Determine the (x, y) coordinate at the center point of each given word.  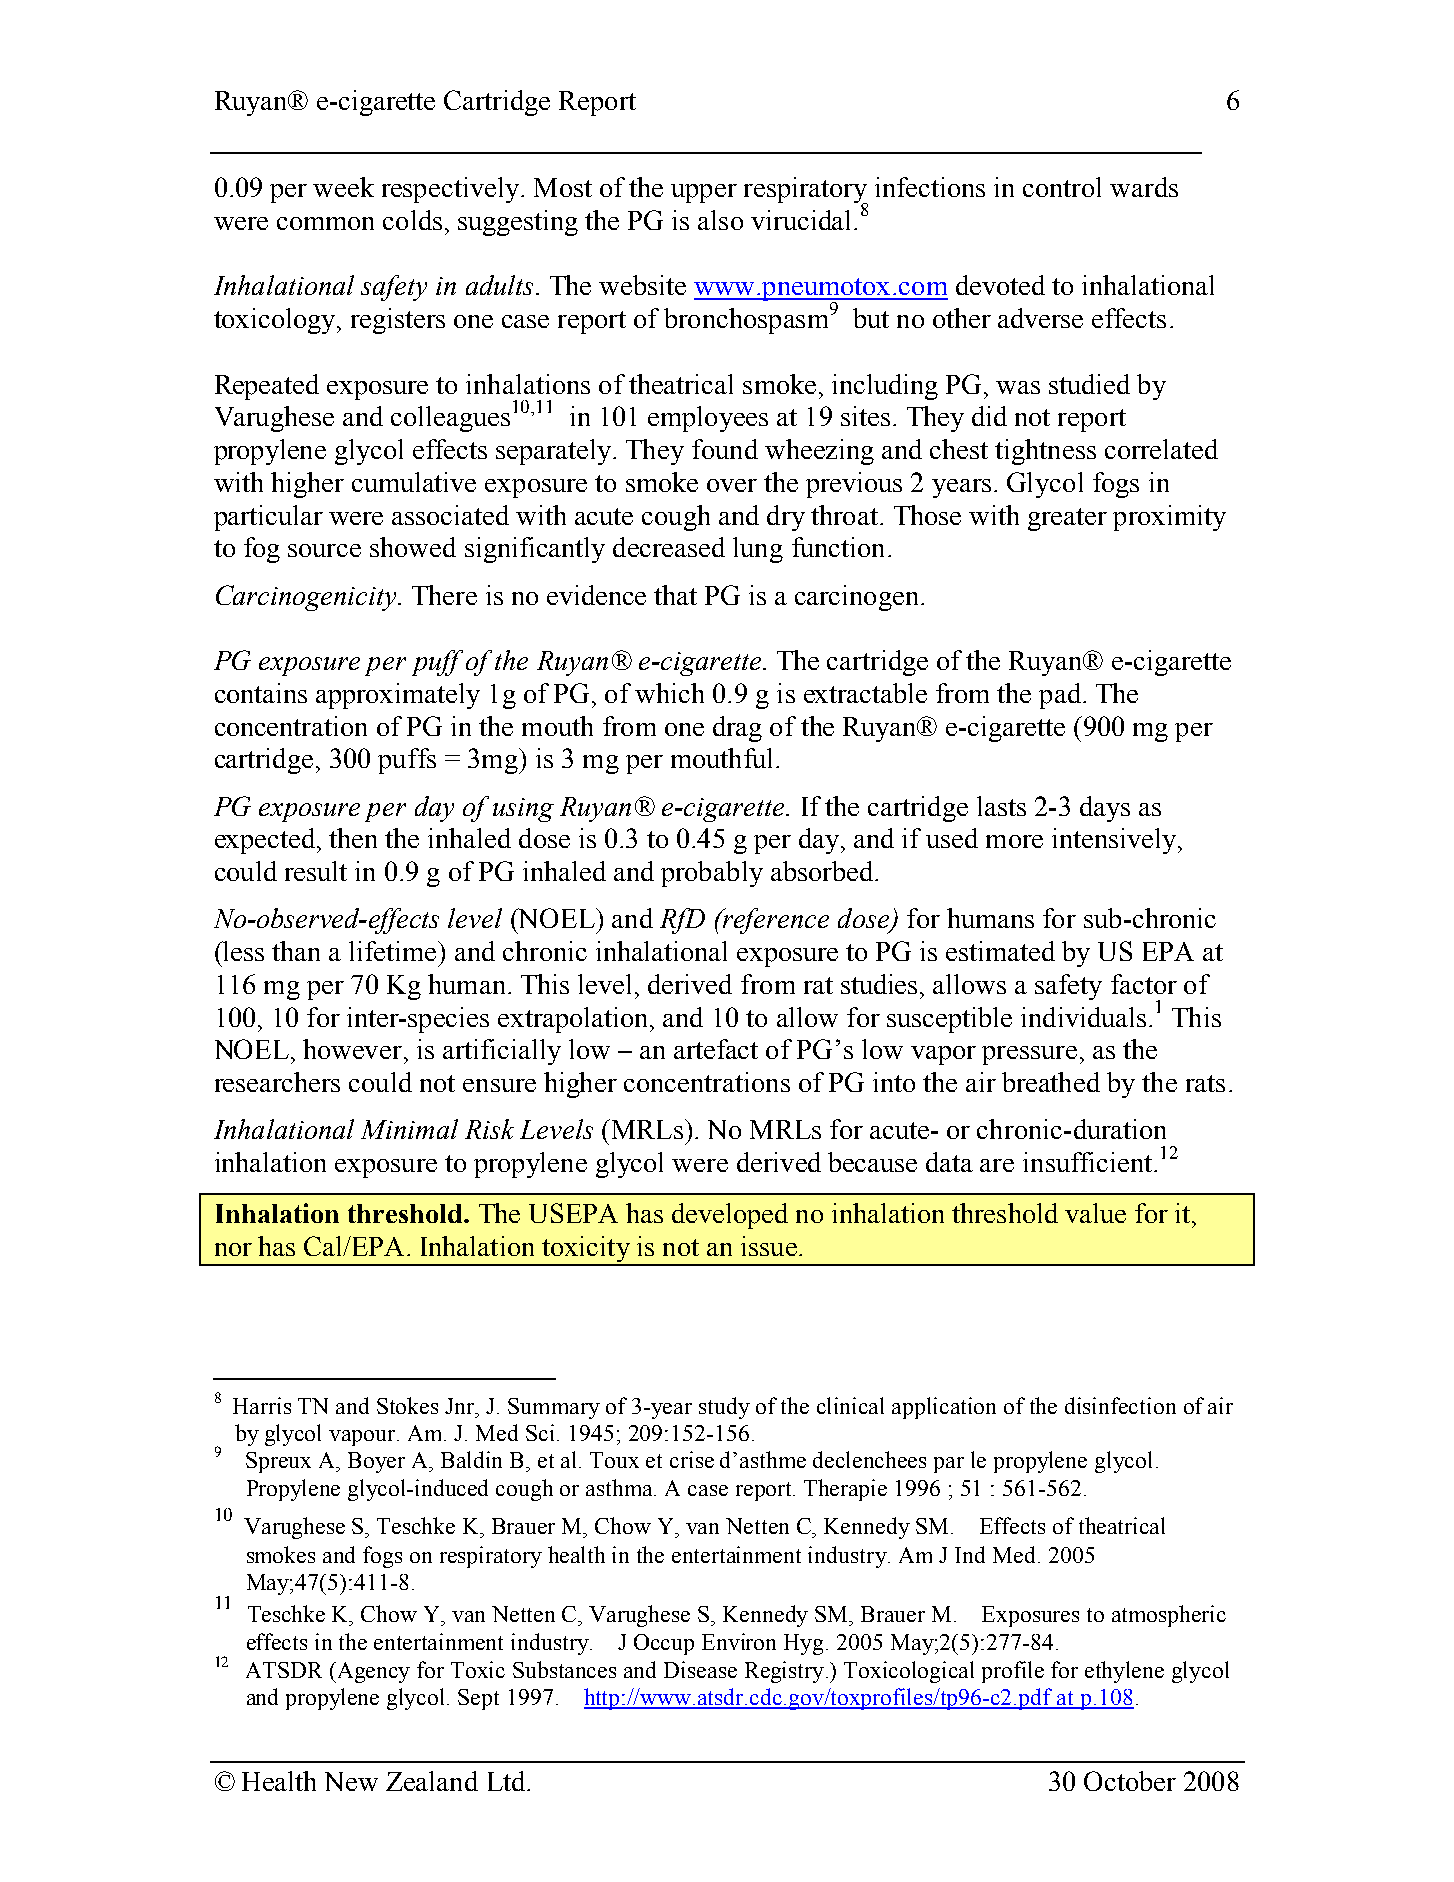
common (325, 223)
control (1062, 187)
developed (730, 1216)
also (720, 220)
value (1095, 1213)
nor (233, 1249)
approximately (398, 696)
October (1130, 1781)
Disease (700, 1669)
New (351, 1781)
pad (1060, 696)
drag (737, 729)
